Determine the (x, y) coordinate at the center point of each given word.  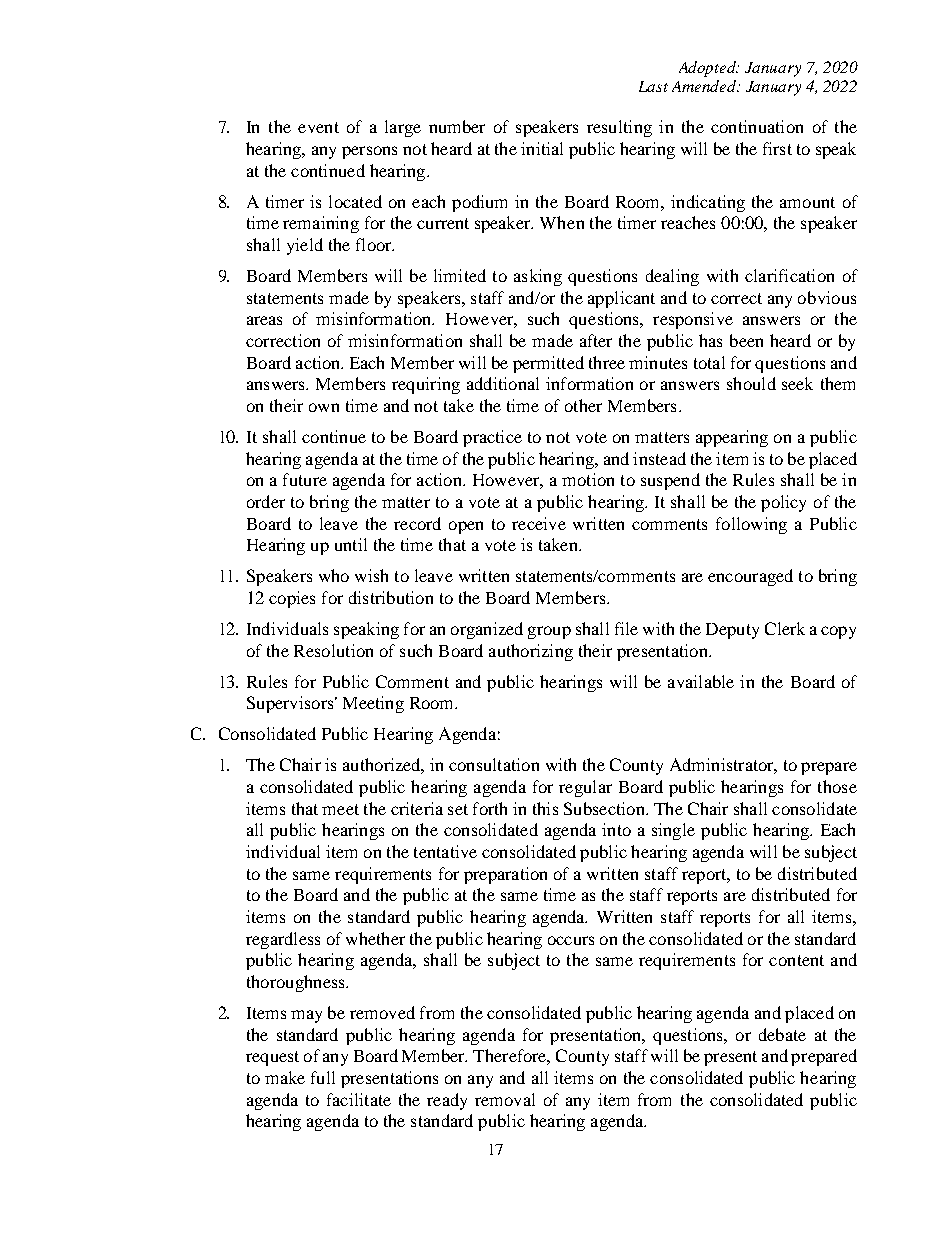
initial (542, 148)
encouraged (750, 577)
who (334, 575)
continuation (757, 126)
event (318, 127)
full (323, 1077)
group (549, 632)
